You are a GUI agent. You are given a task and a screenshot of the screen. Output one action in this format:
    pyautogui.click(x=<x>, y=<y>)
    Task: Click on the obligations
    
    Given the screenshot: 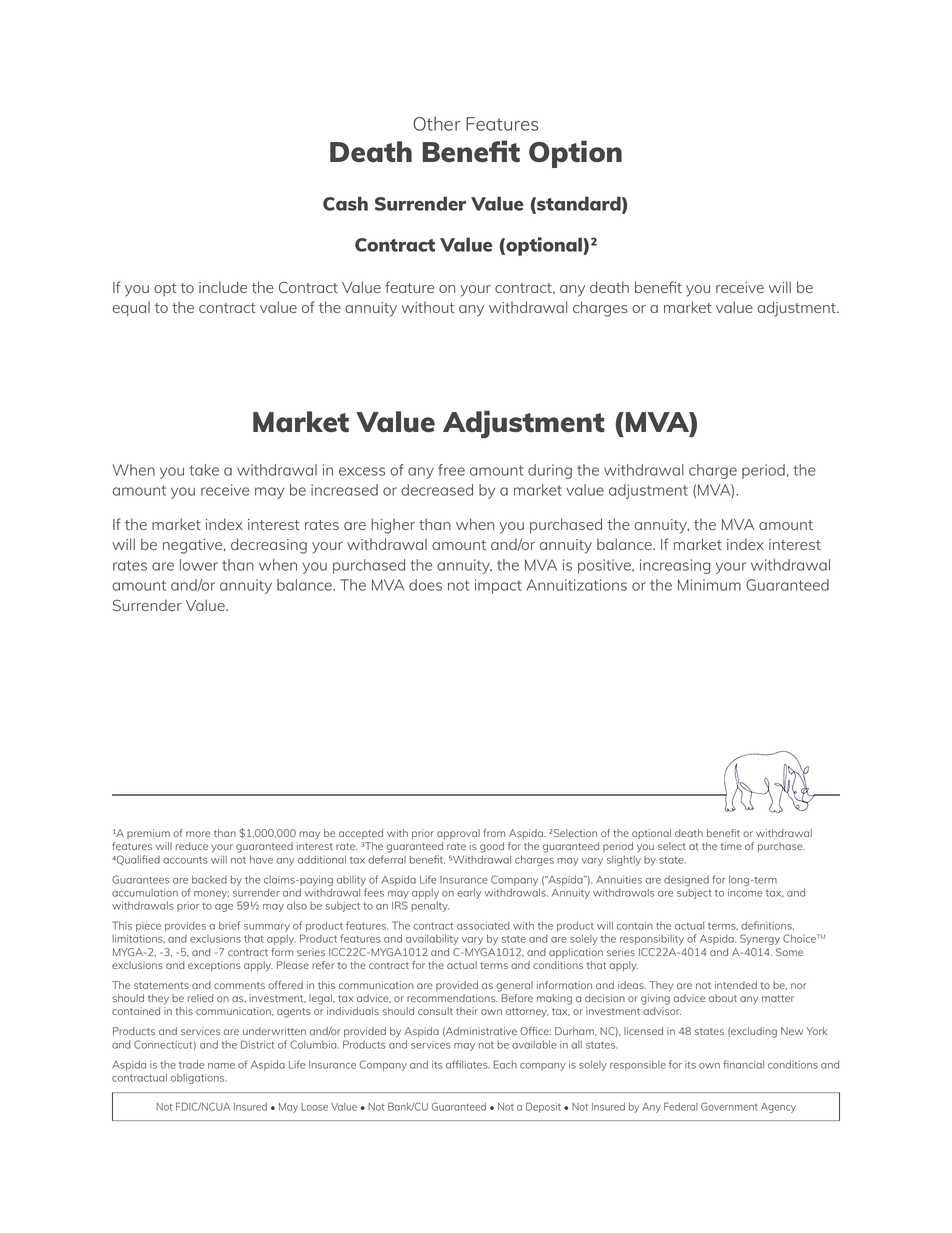 What is the action you would take?
    pyautogui.click(x=199, y=1078)
